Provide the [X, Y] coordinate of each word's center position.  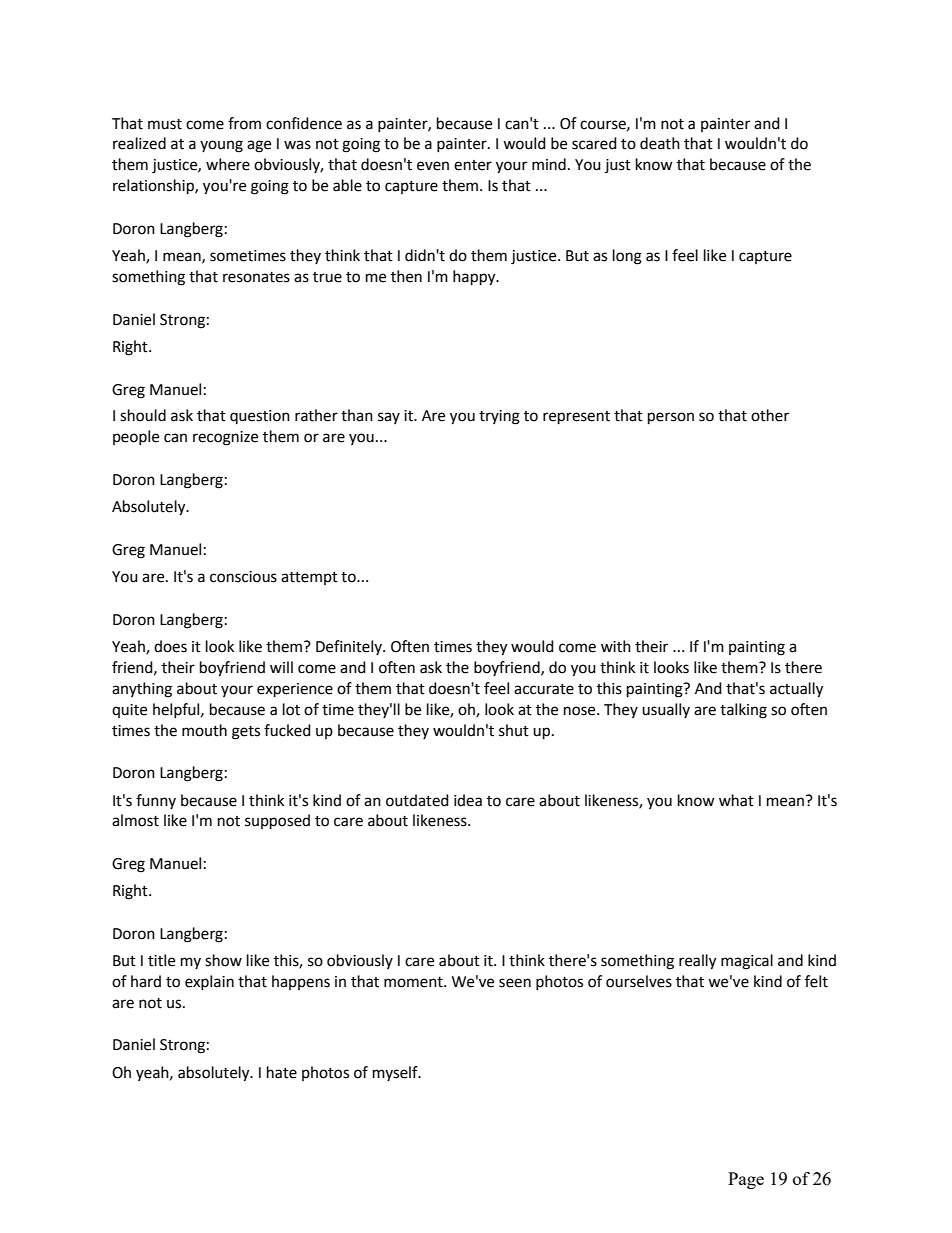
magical [747, 962]
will [281, 667]
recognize [225, 438]
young [221, 146]
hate [282, 1072]
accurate [544, 689]
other [770, 415]
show [223, 960]
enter [473, 165]
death [660, 143]
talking [743, 711]
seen [515, 983]
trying [499, 417]
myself [396, 1073]
